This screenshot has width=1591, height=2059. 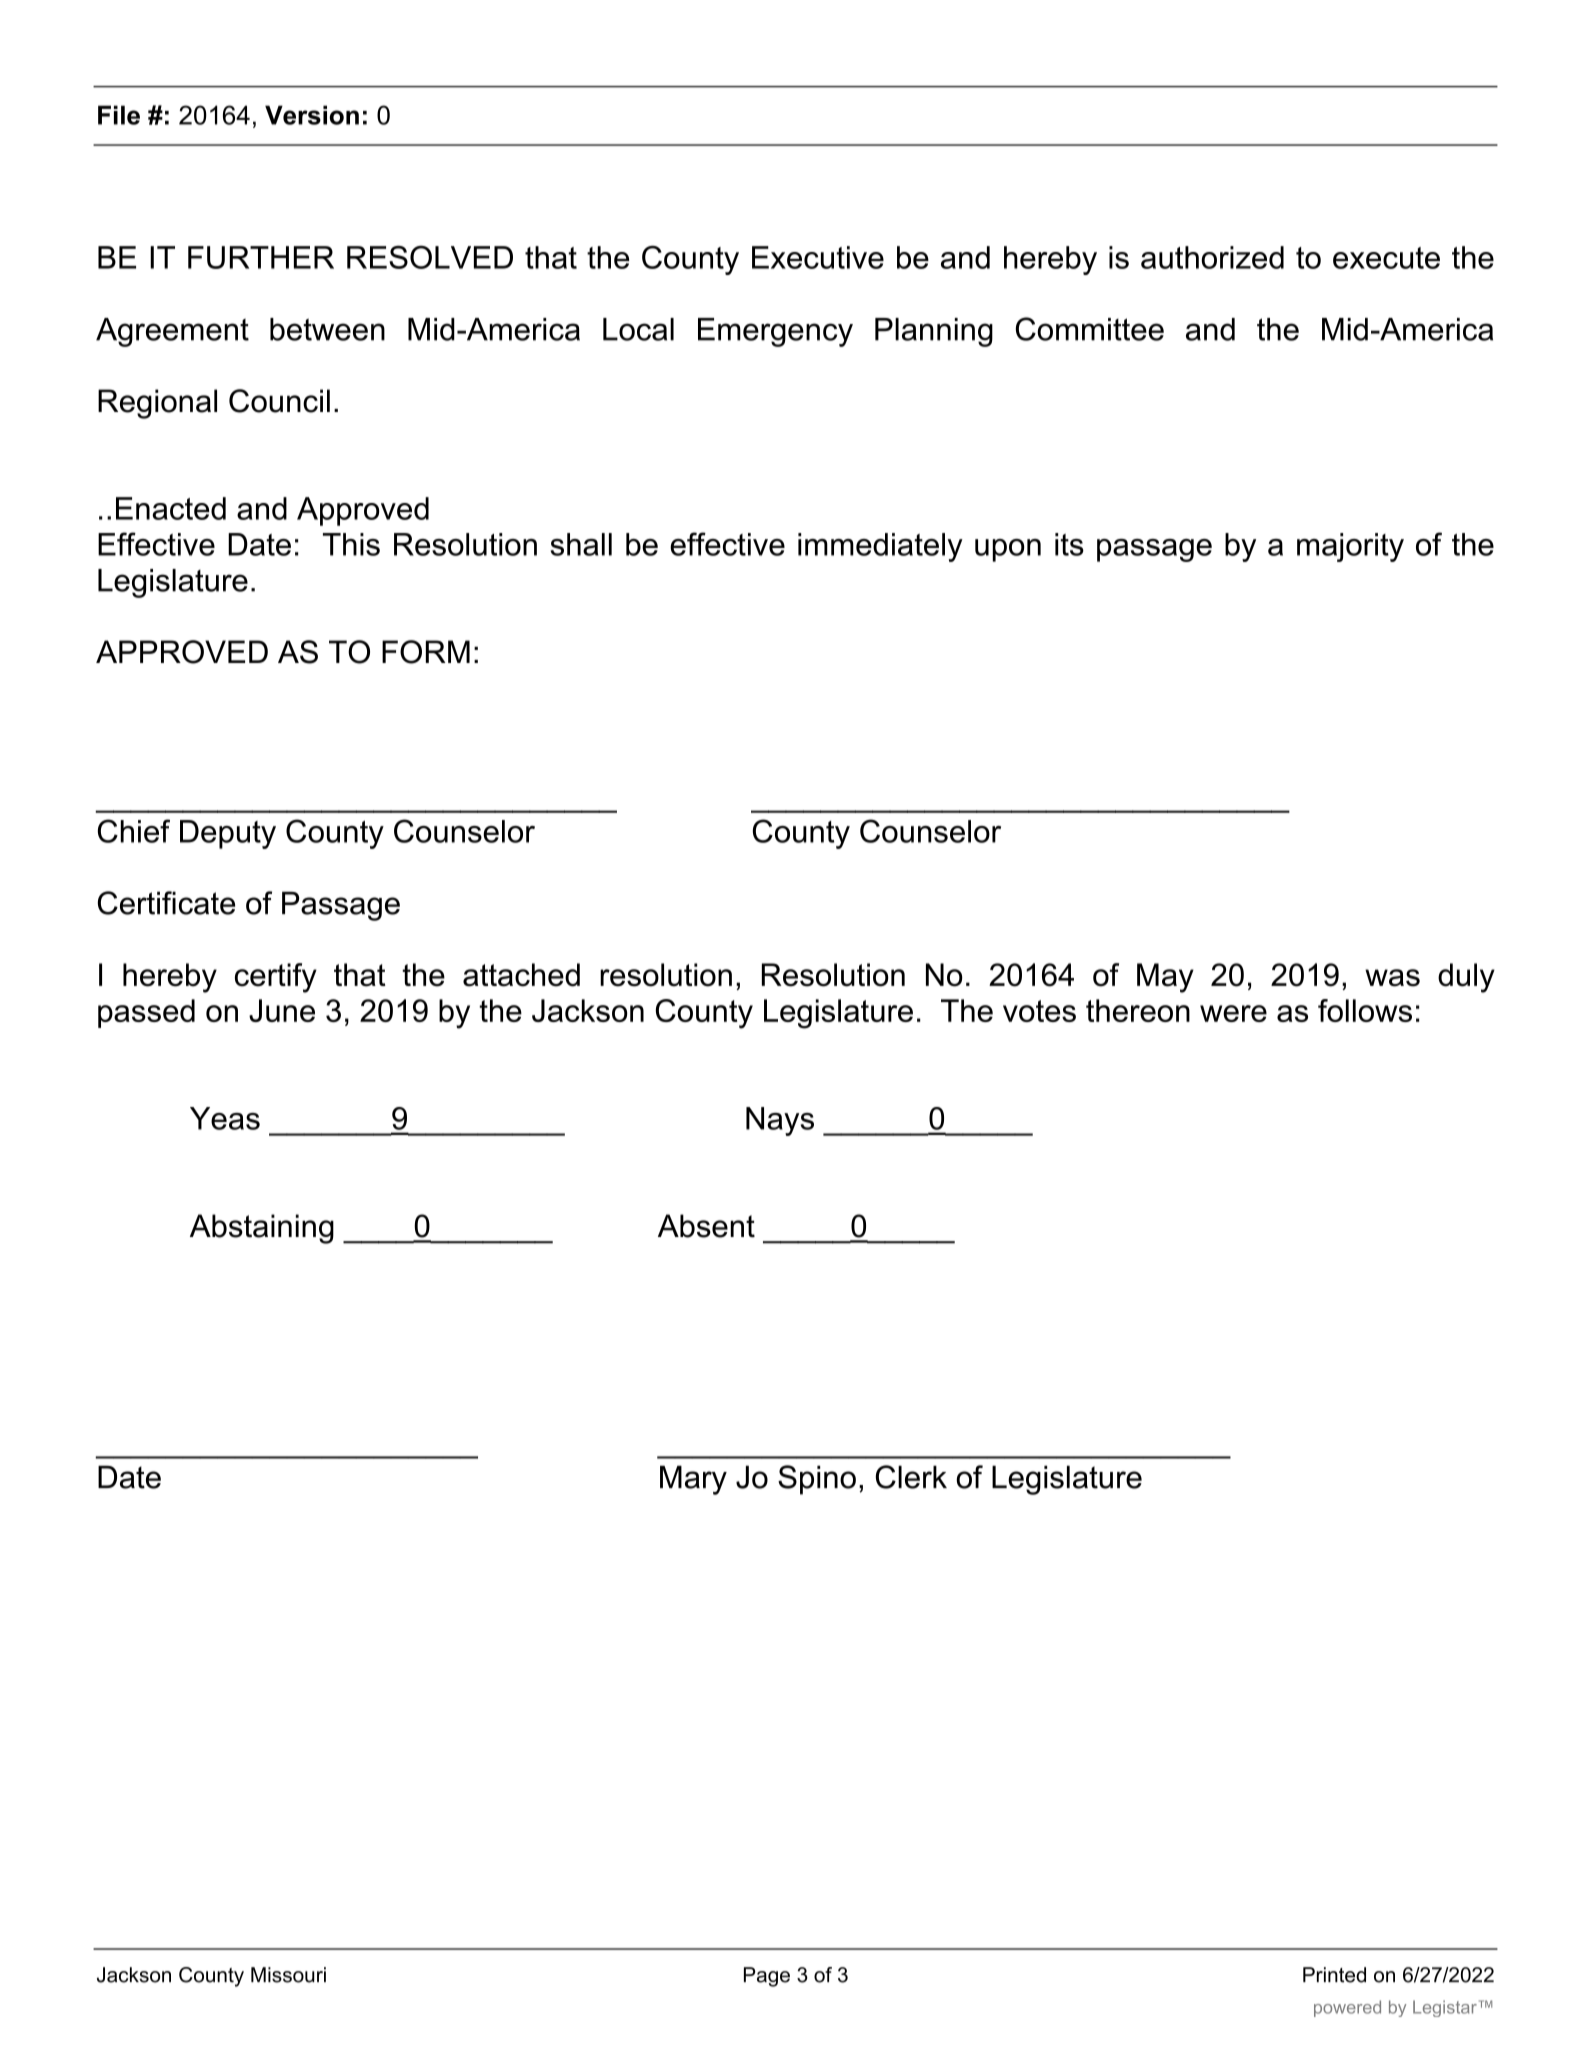 What do you see at coordinates (880, 547) in the screenshot?
I see `immediately` at bounding box center [880, 547].
